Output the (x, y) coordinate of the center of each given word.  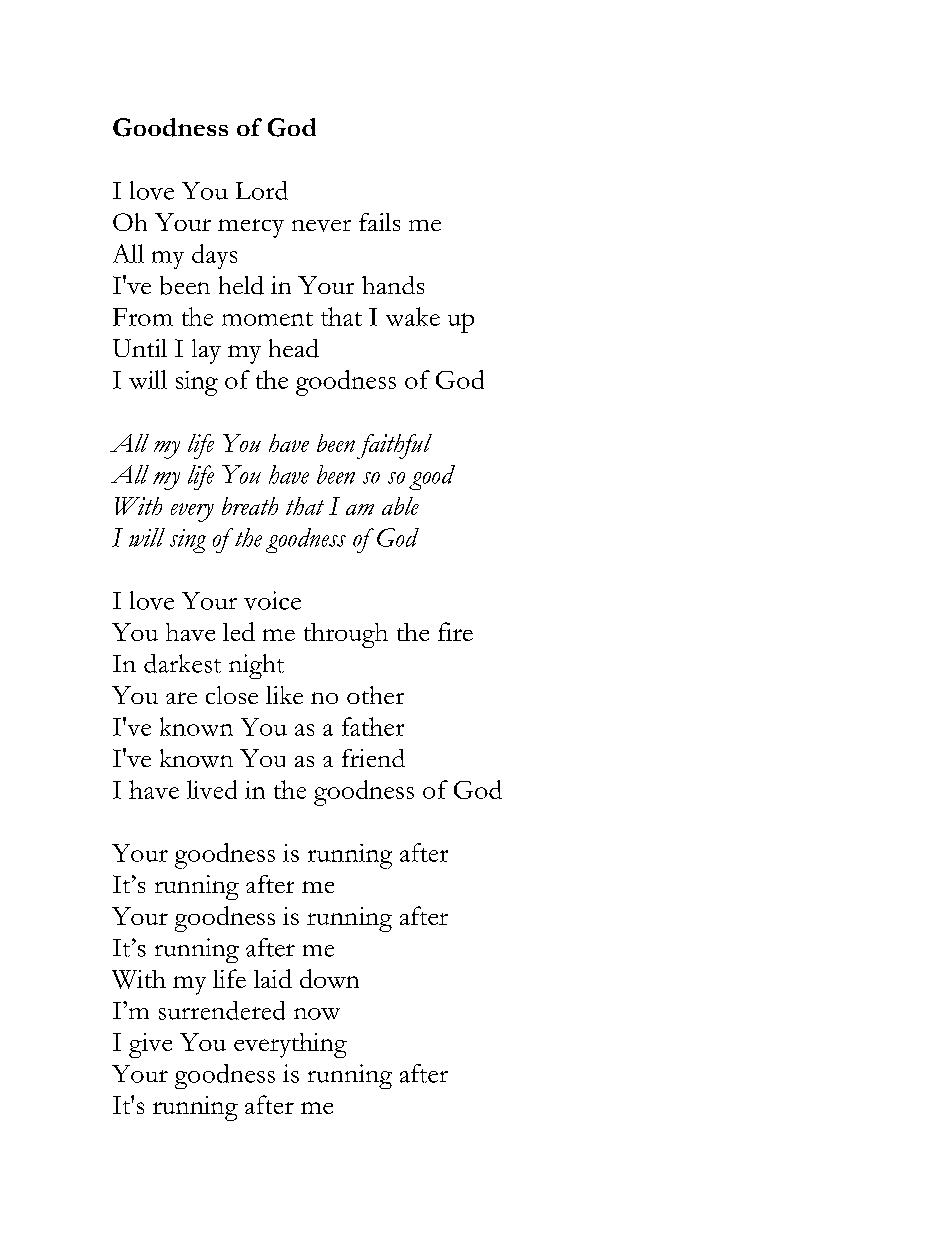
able (400, 506)
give (150, 1045)
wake (413, 316)
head (294, 348)
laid (273, 978)
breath (250, 506)
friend (373, 758)
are (181, 698)
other (375, 695)
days (214, 256)
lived (212, 789)
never (321, 226)
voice (272, 600)
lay (206, 351)
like (284, 695)
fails (379, 222)
